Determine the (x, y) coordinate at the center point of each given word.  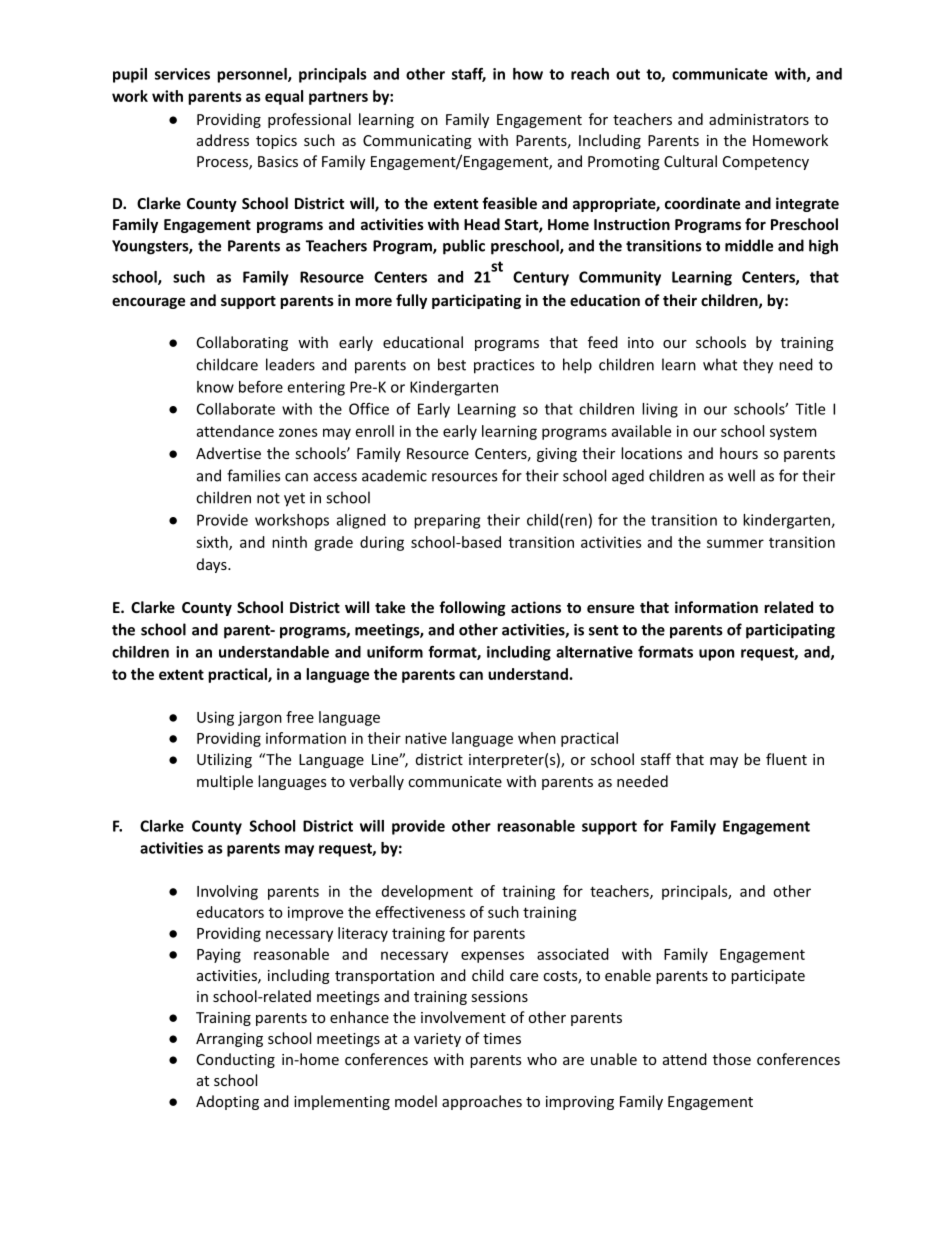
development (427, 892)
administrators (759, 119)
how (528, 74)
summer (735, 543)
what (720, 364)
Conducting (236, 1060)
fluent (786, 759)
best (452, 364)
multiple (225, 782)
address (223, 140)
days (213, 565)
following (472, 608)
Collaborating (242, 343)
